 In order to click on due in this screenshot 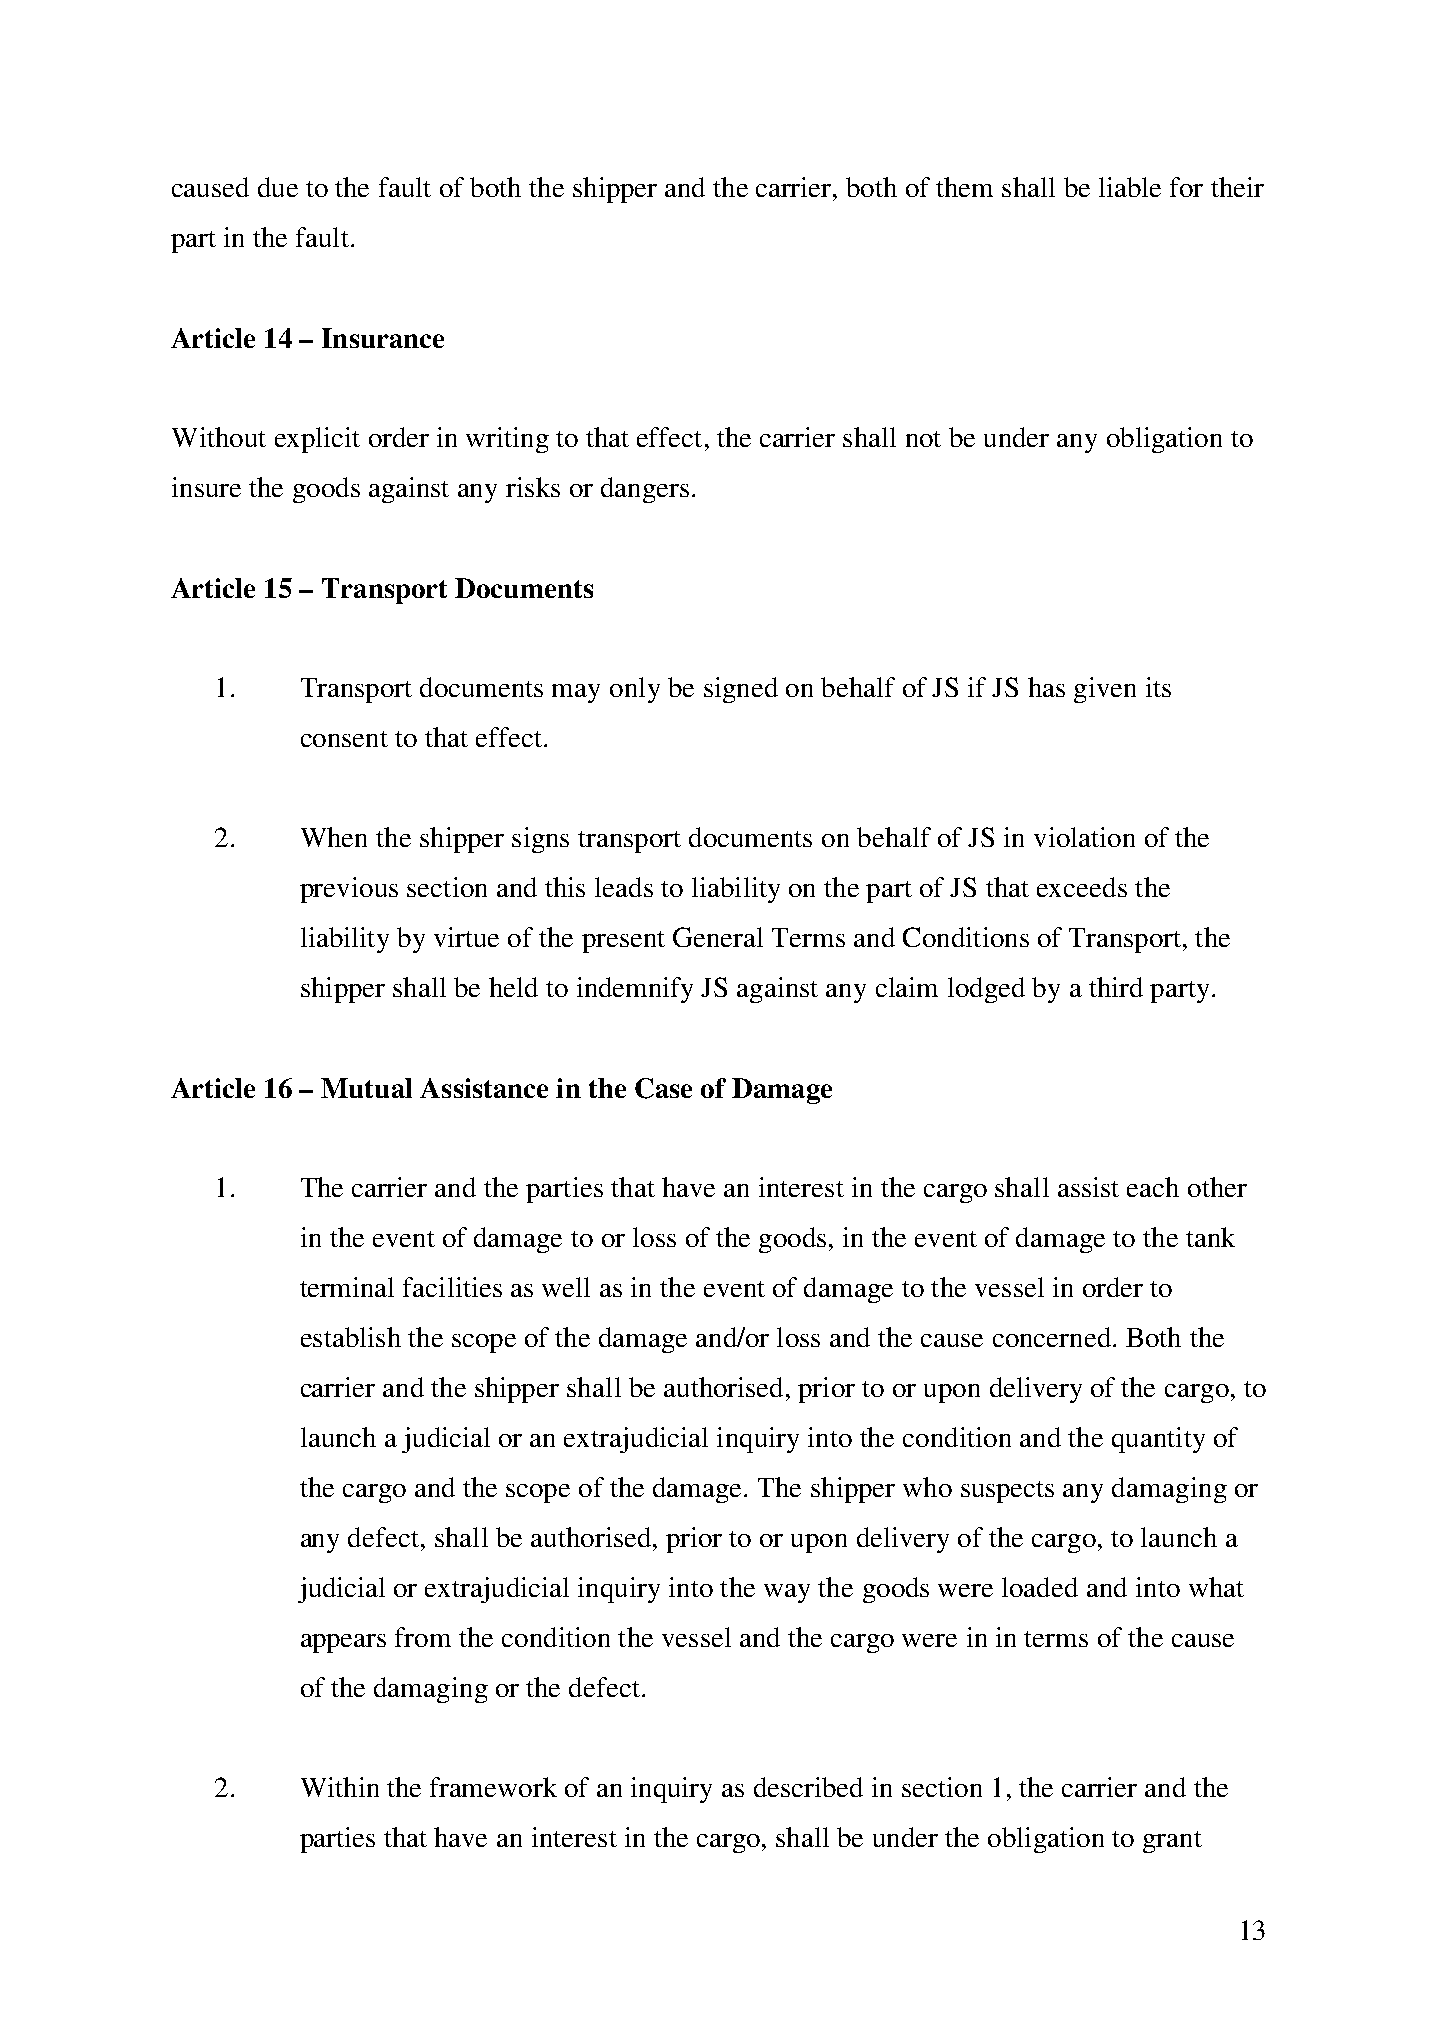, I will do `click(278, 187)`.
